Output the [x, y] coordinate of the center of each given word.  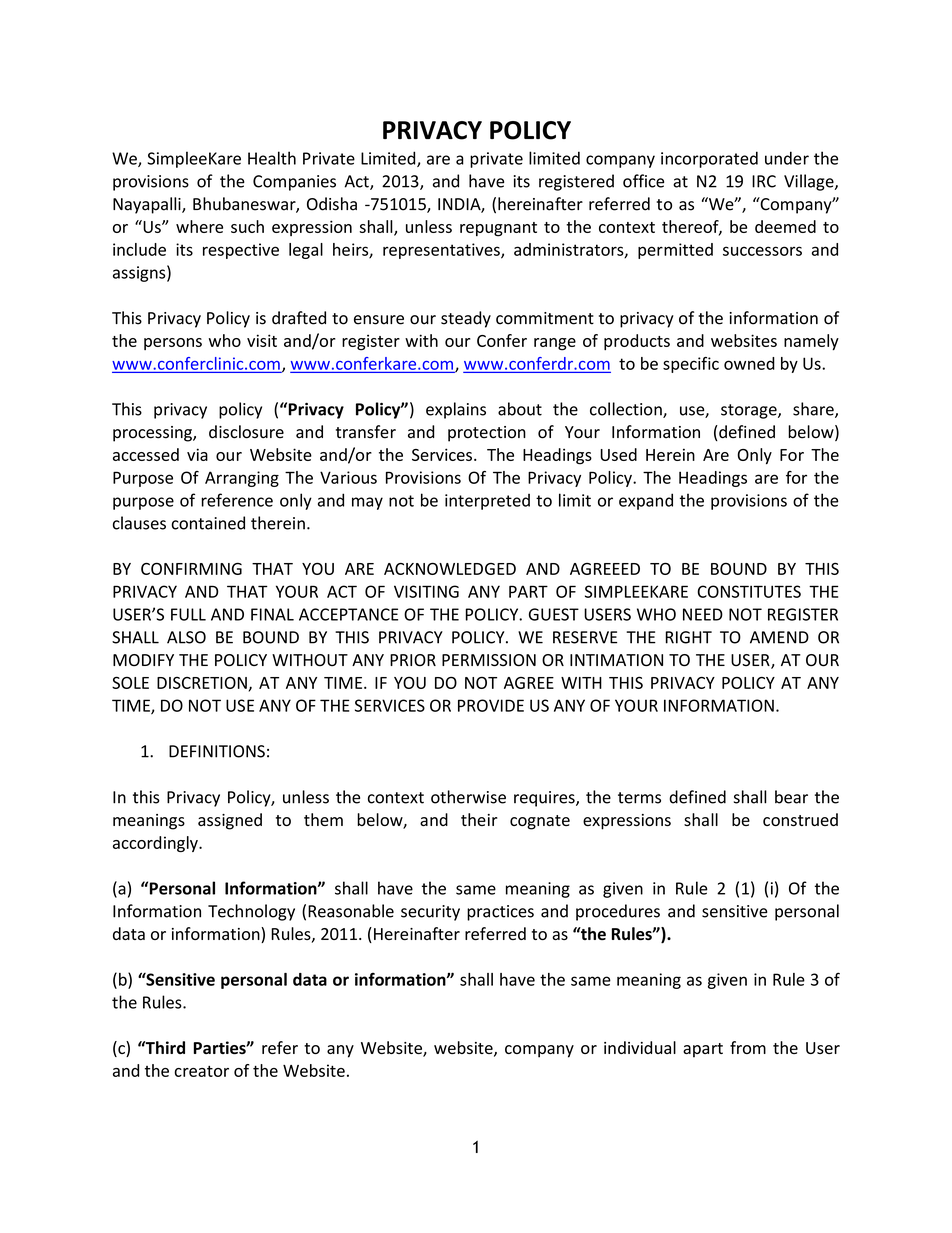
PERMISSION [489, 660]
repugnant [498, 229]
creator [201, 1071]
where [199, 226]
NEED [703, 614]
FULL [188, 614]
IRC [764, 181]
